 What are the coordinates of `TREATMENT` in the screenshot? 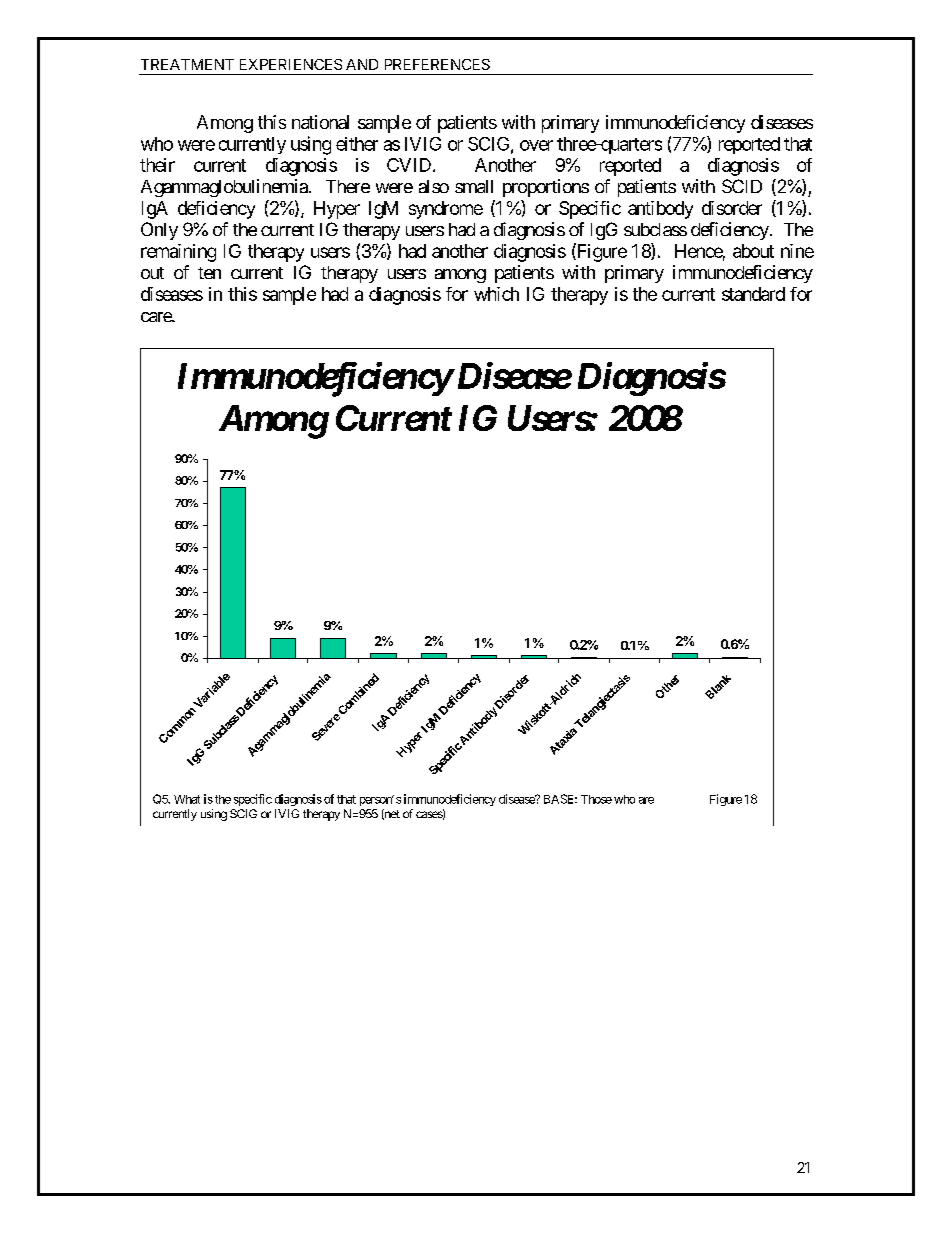 It's located at (187, 64).
